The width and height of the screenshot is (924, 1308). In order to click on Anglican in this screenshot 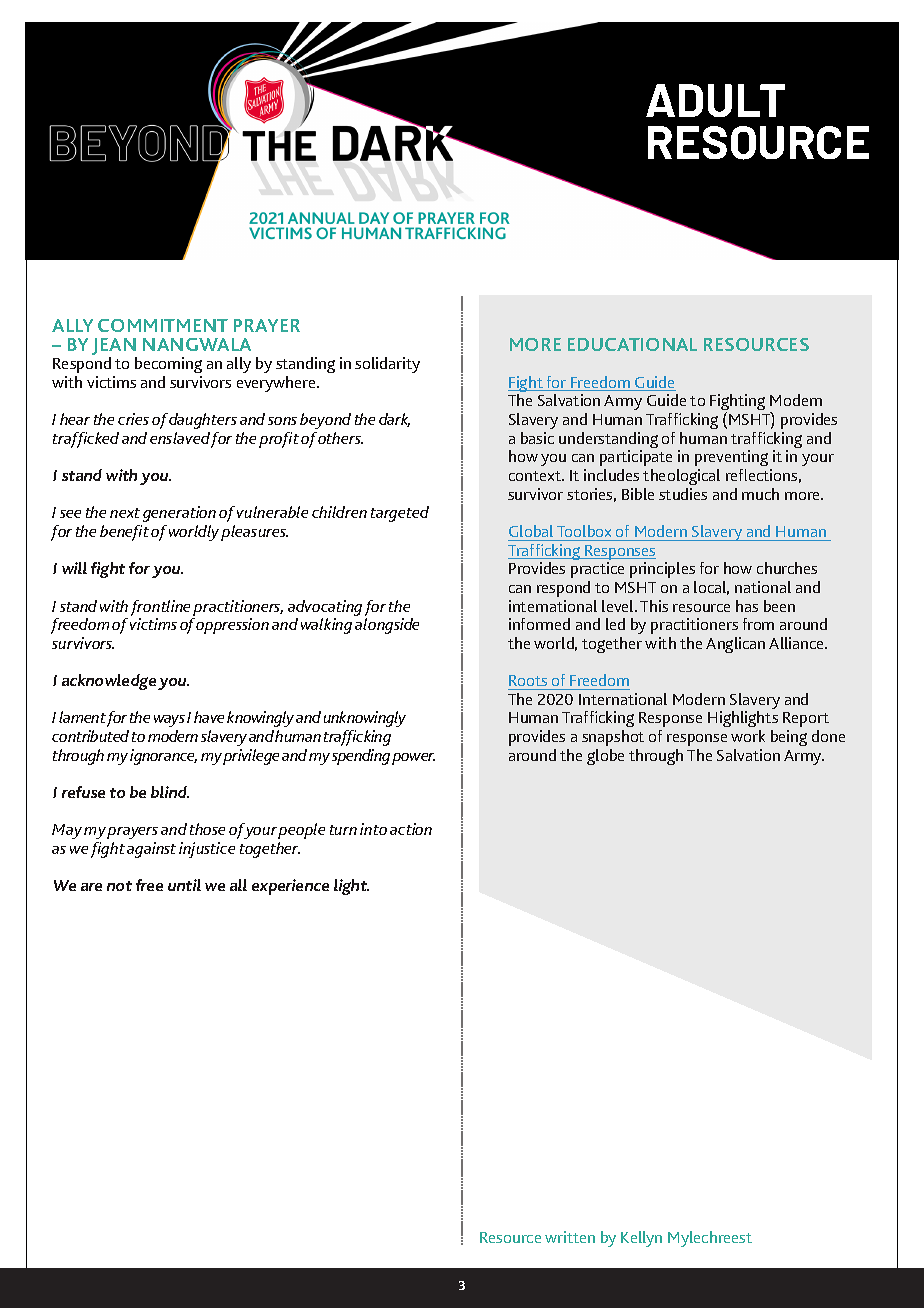, I will do `click(735, 645)`.
